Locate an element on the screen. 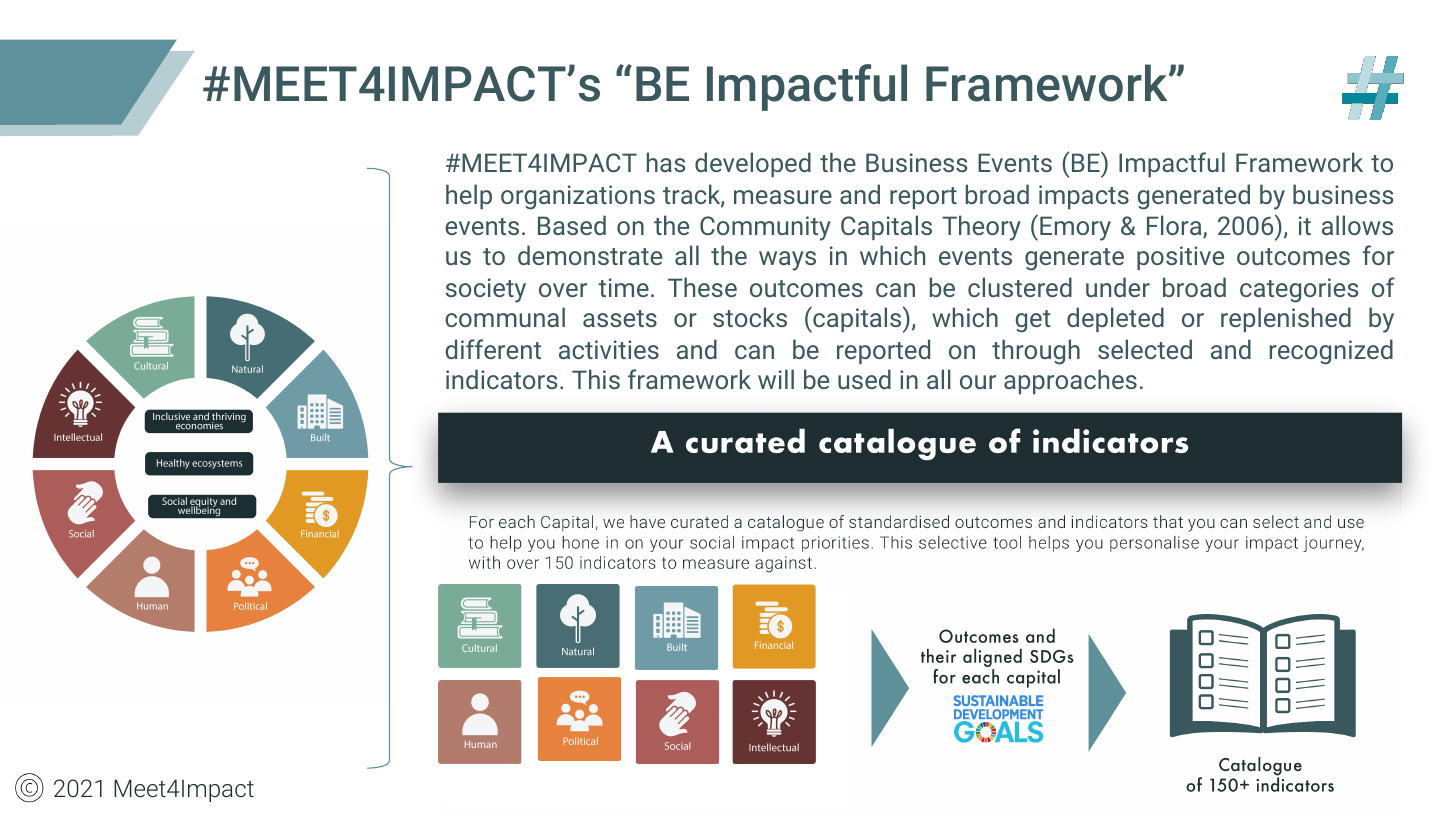  time is located at coordinates (623, 287).
